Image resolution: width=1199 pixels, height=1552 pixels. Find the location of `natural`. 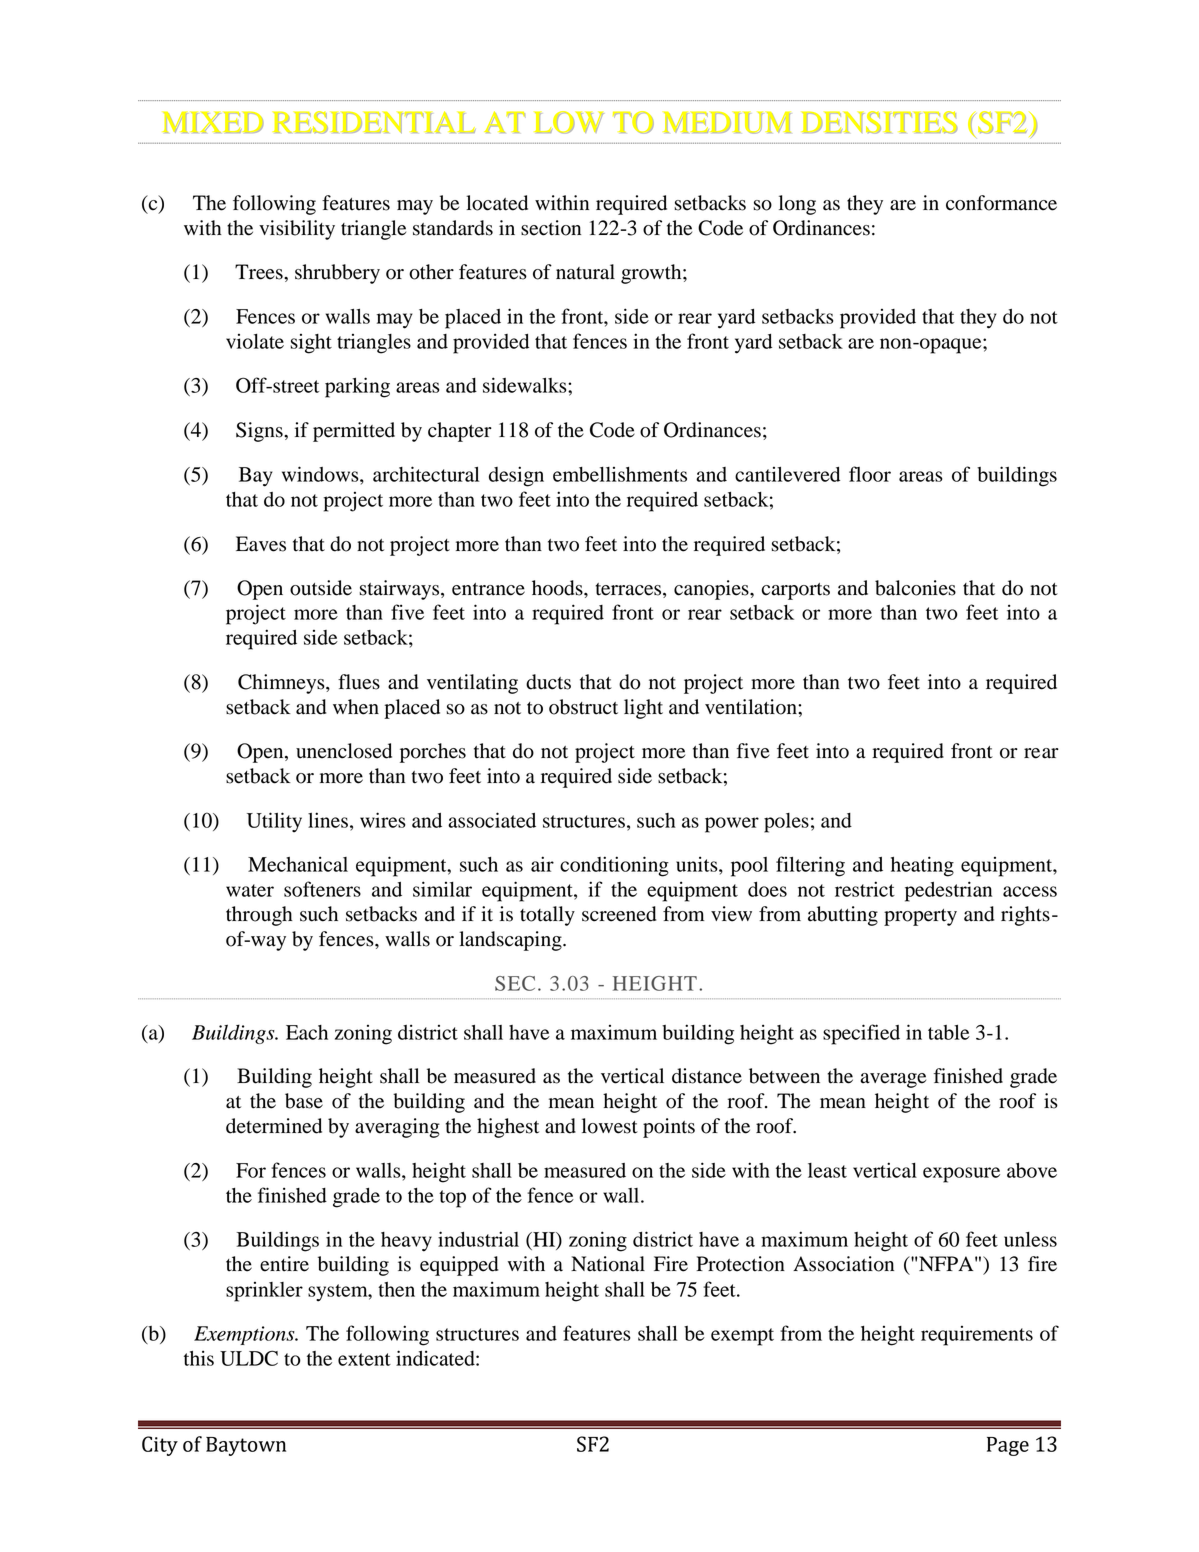

natural is located at coordinates (585, 272).
